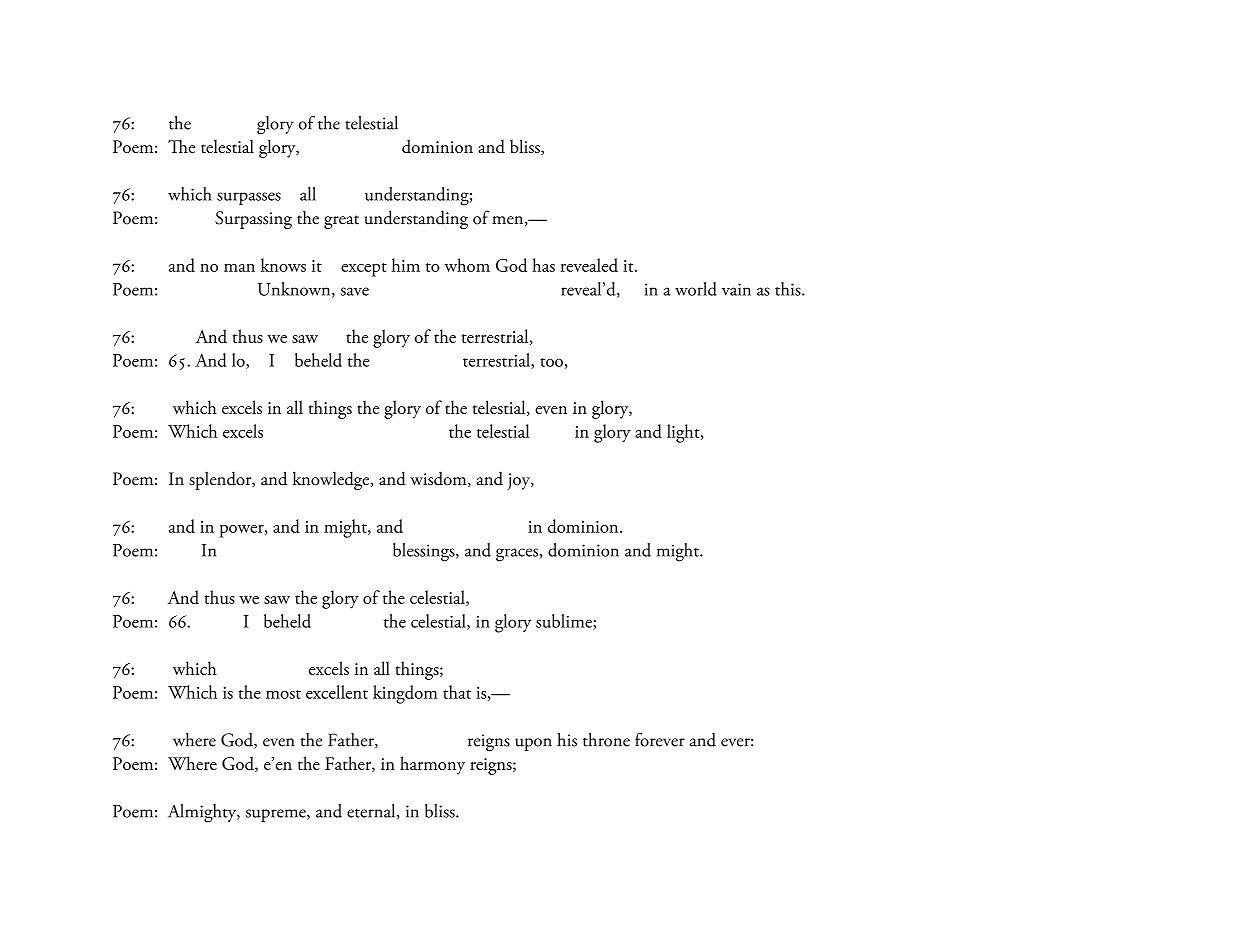 This page has width=1233, height=952. I want to click on great, so click(341, 222).
